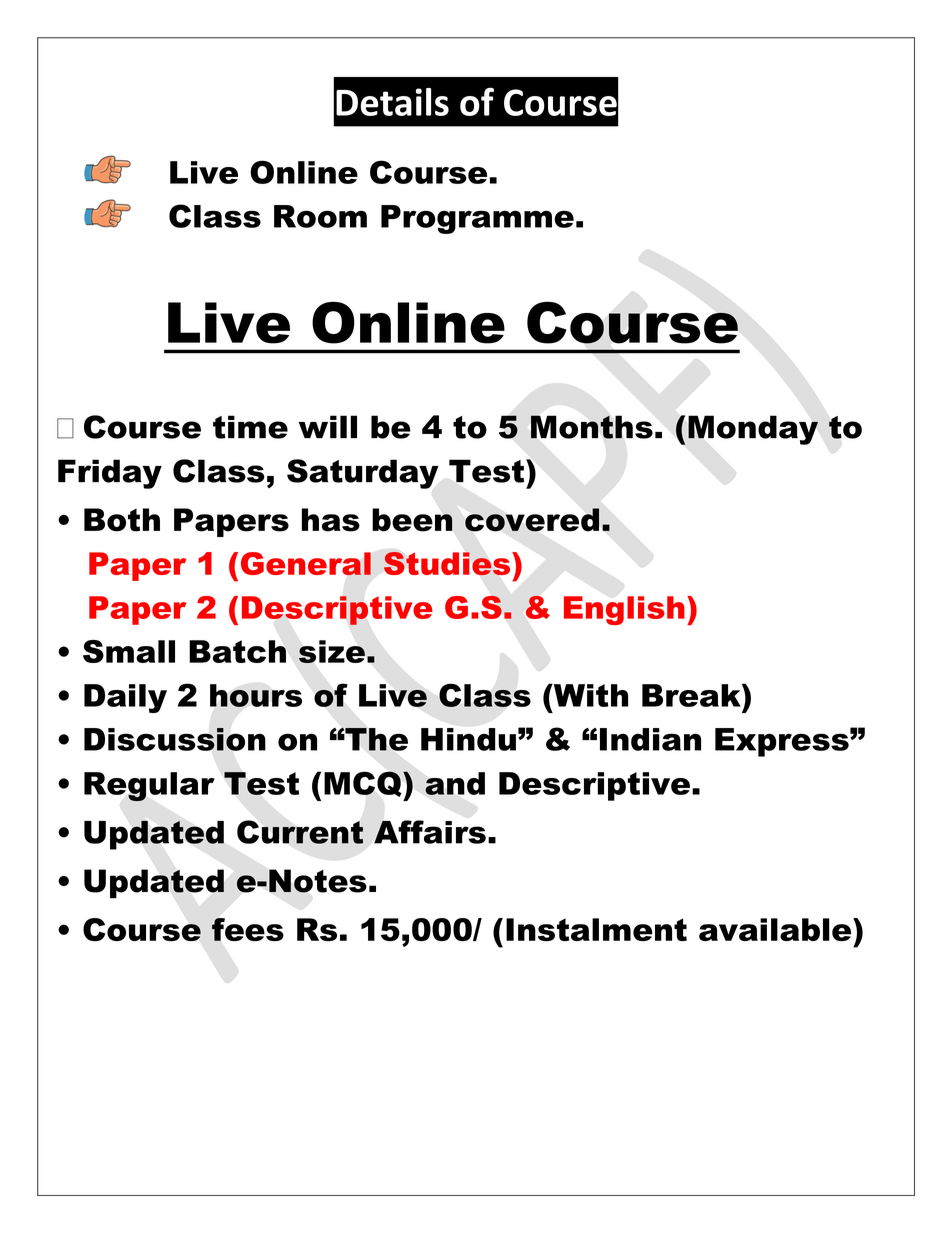 This document has width=952, height=1233. I want to click on been, so click(412, 520).
